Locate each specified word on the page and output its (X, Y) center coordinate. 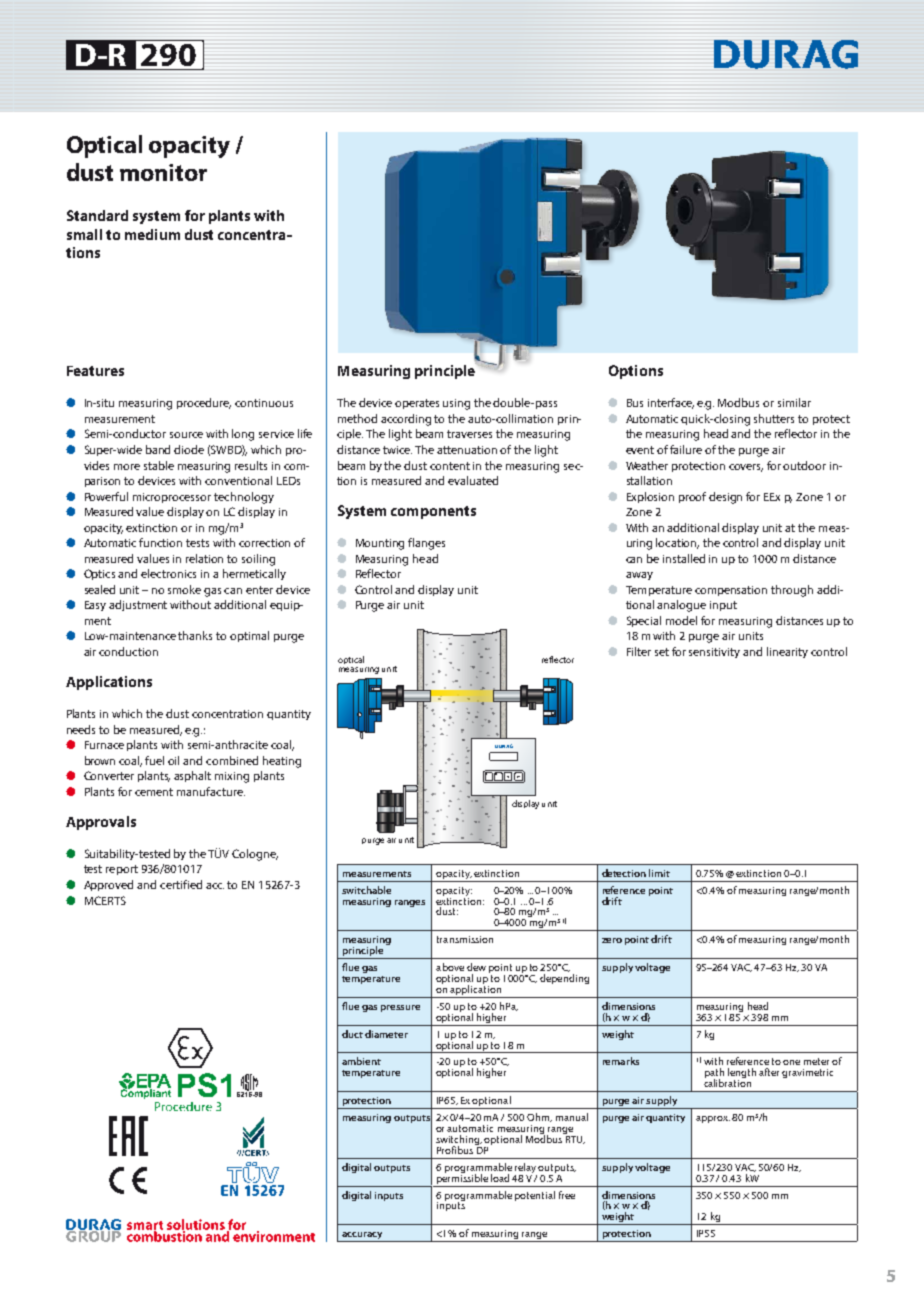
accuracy (362, 1237)
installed (684, 558)
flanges (426, 544)
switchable (366, 890)
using (456, 404)
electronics (168, 573)
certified (181, 884)
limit (659, 873)
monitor (163, 172)
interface (671, 403)
